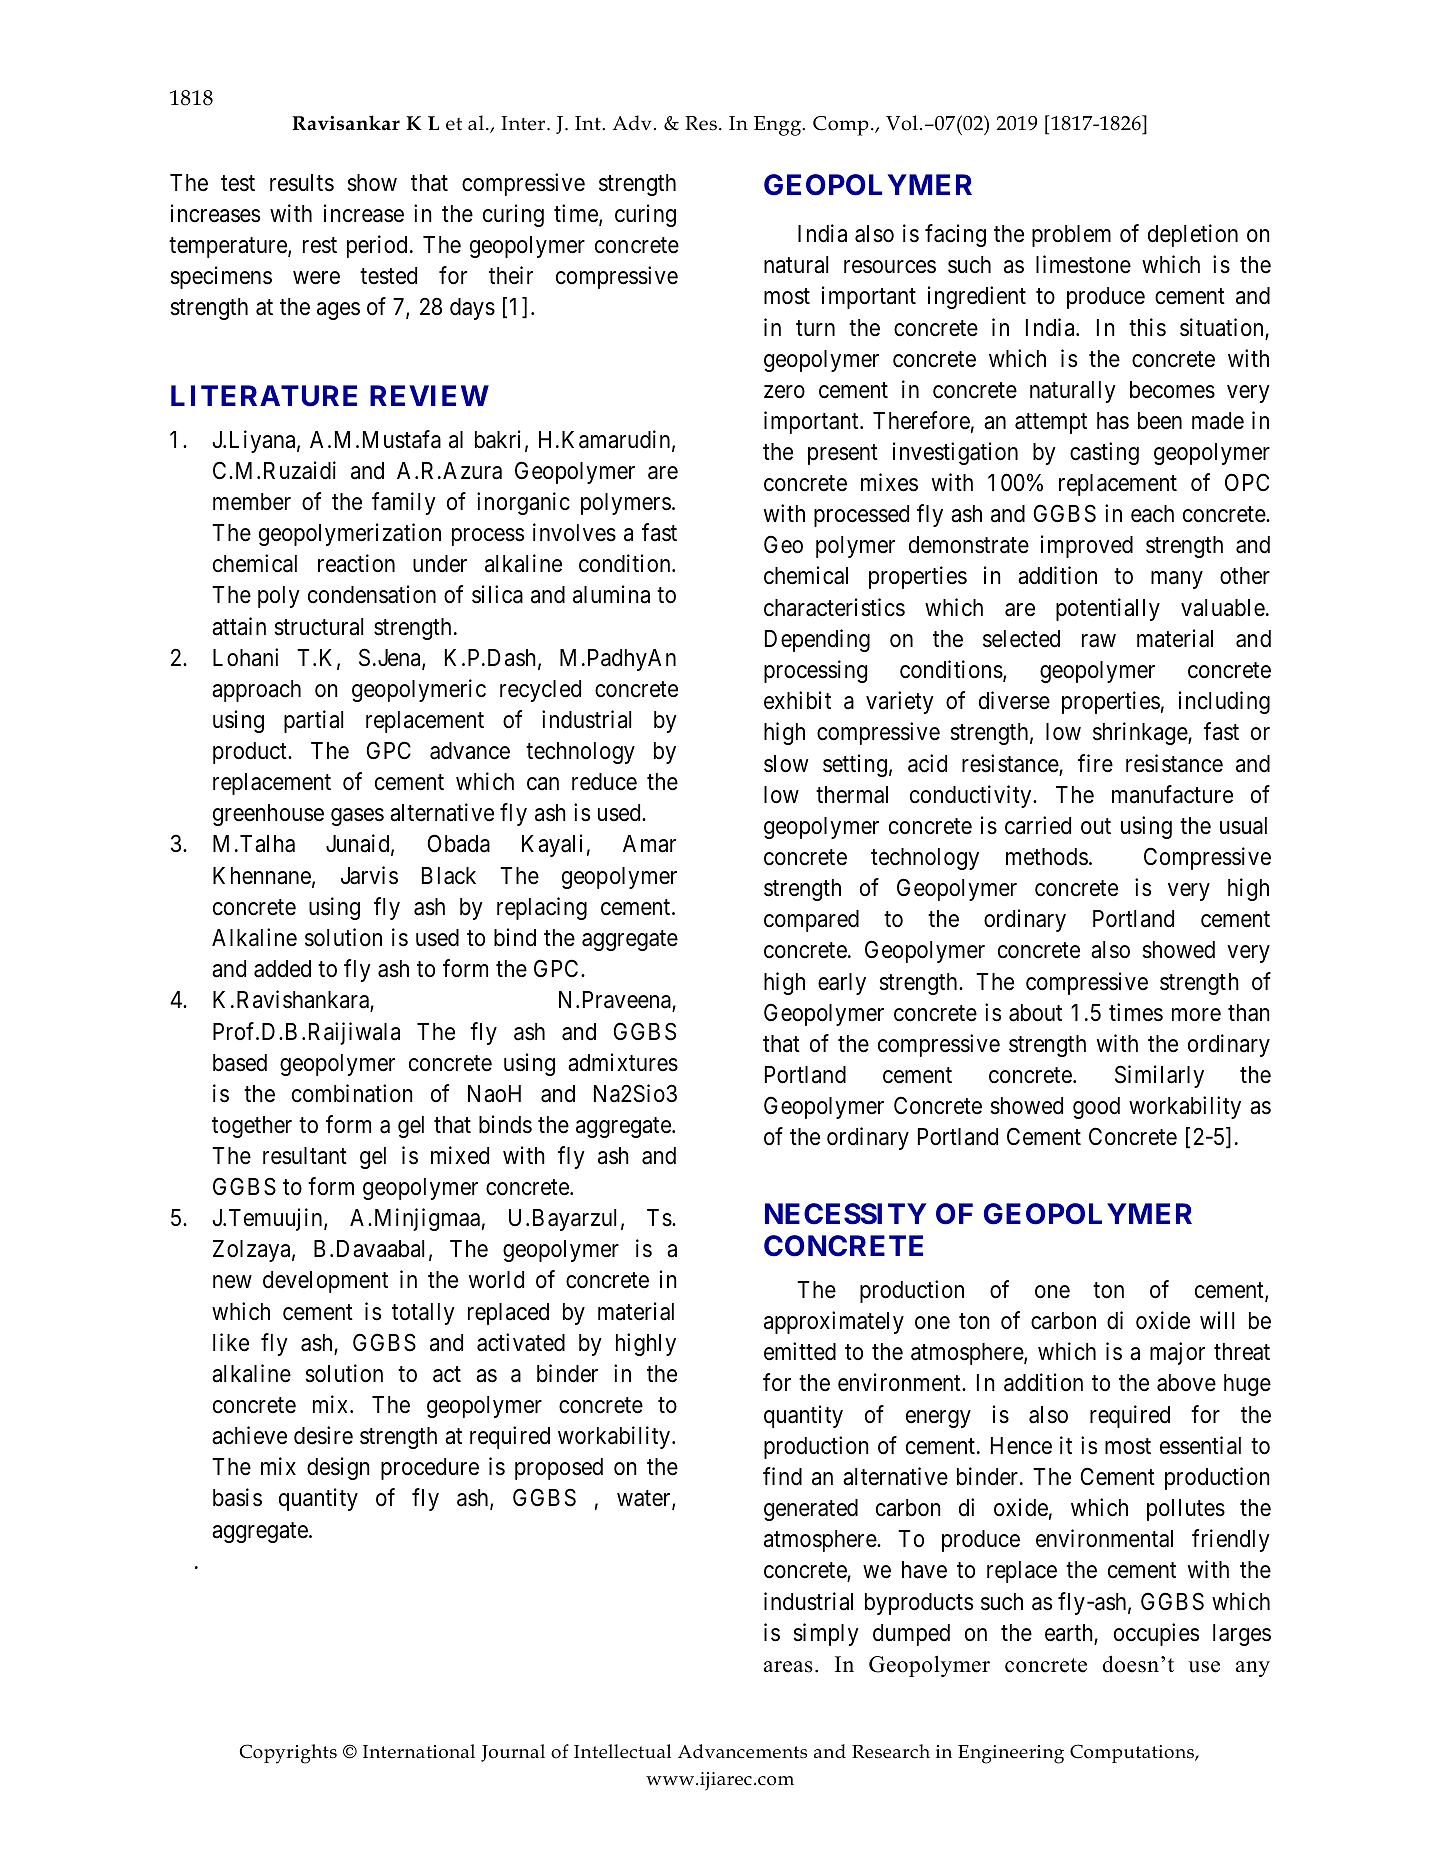 This document has height=1865, width=1441. What do you see at coordinates (834, 607) in the document?
I see `characteristics` at bounding box center [834, 607].
